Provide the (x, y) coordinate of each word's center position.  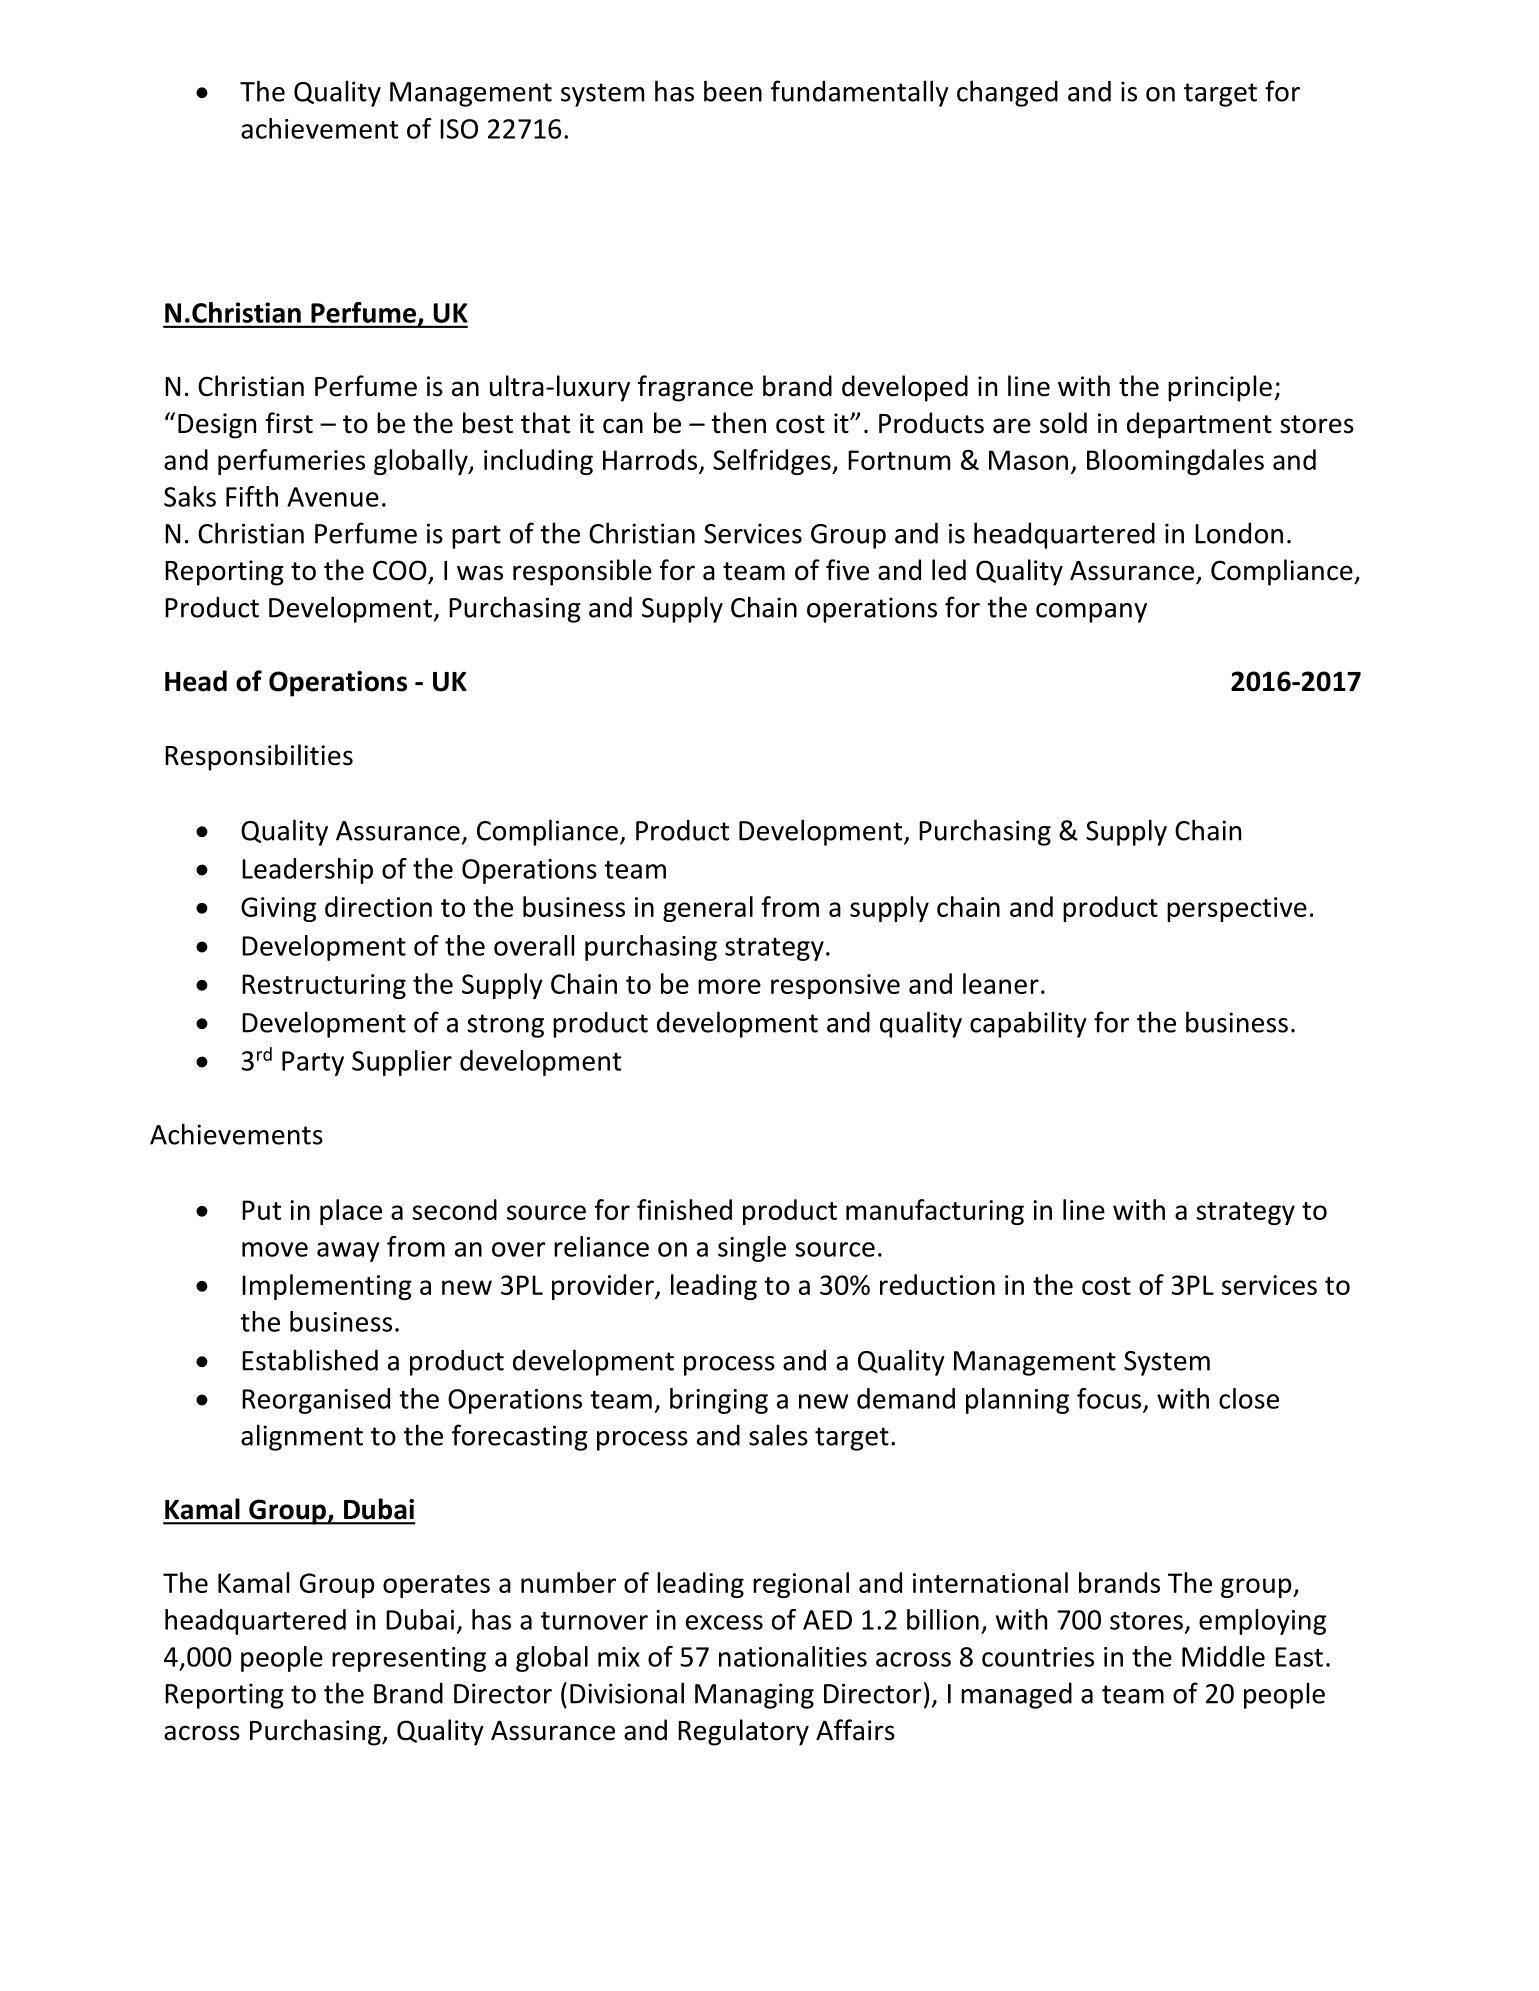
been (733, 91)
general (708, 909)
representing (409, 1659)
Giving (278, 909)
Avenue (333, 497)
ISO (459, 129)
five (847, 570)
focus (1109, 1398)
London (1239, 533)
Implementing (327, 1287)
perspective (1237, 909)
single (752, 1249)
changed (1007, 93)
